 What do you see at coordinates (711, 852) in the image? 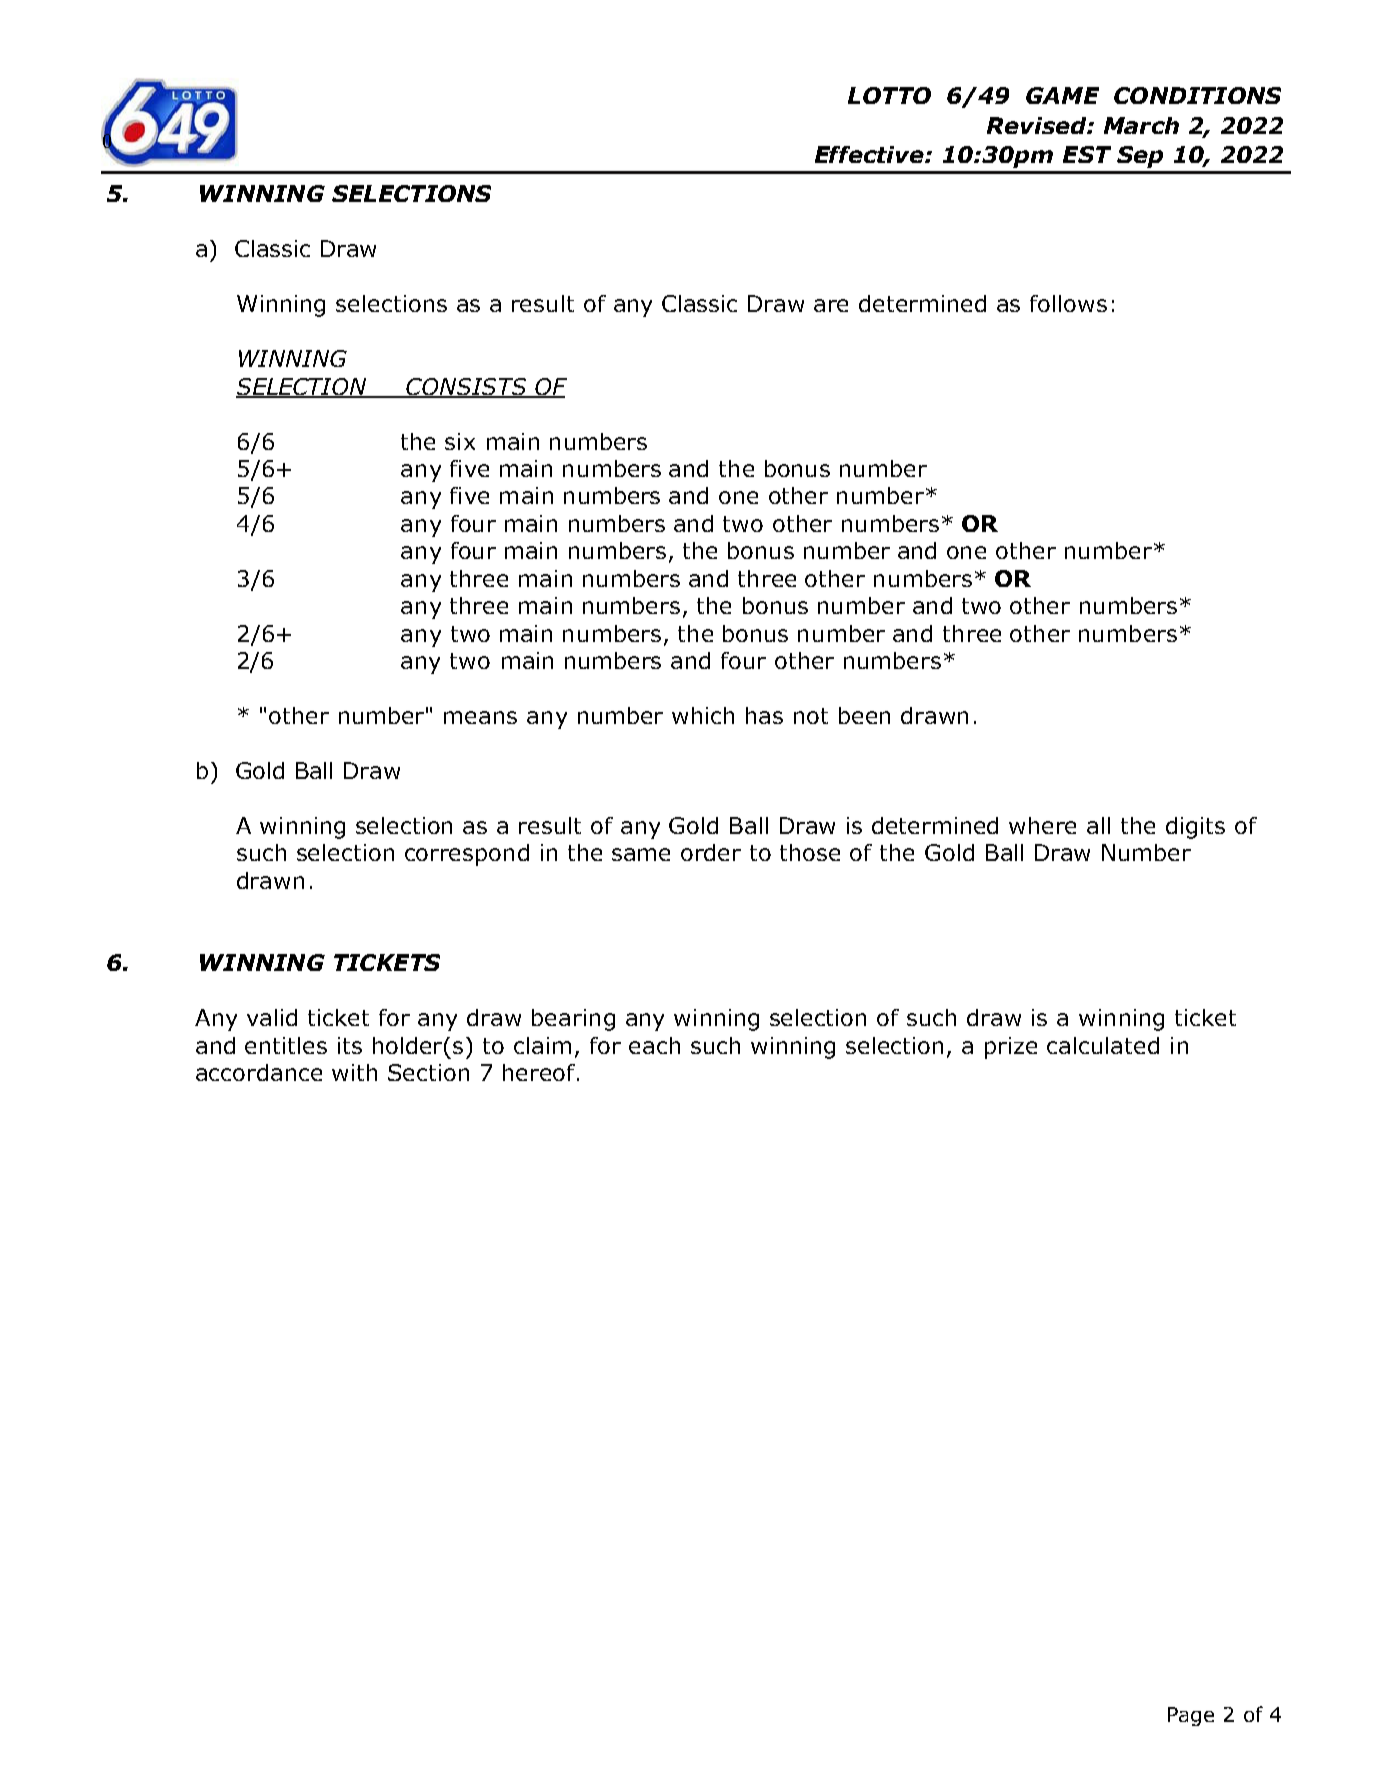
I see `order` at bounding box center [711, 852].
